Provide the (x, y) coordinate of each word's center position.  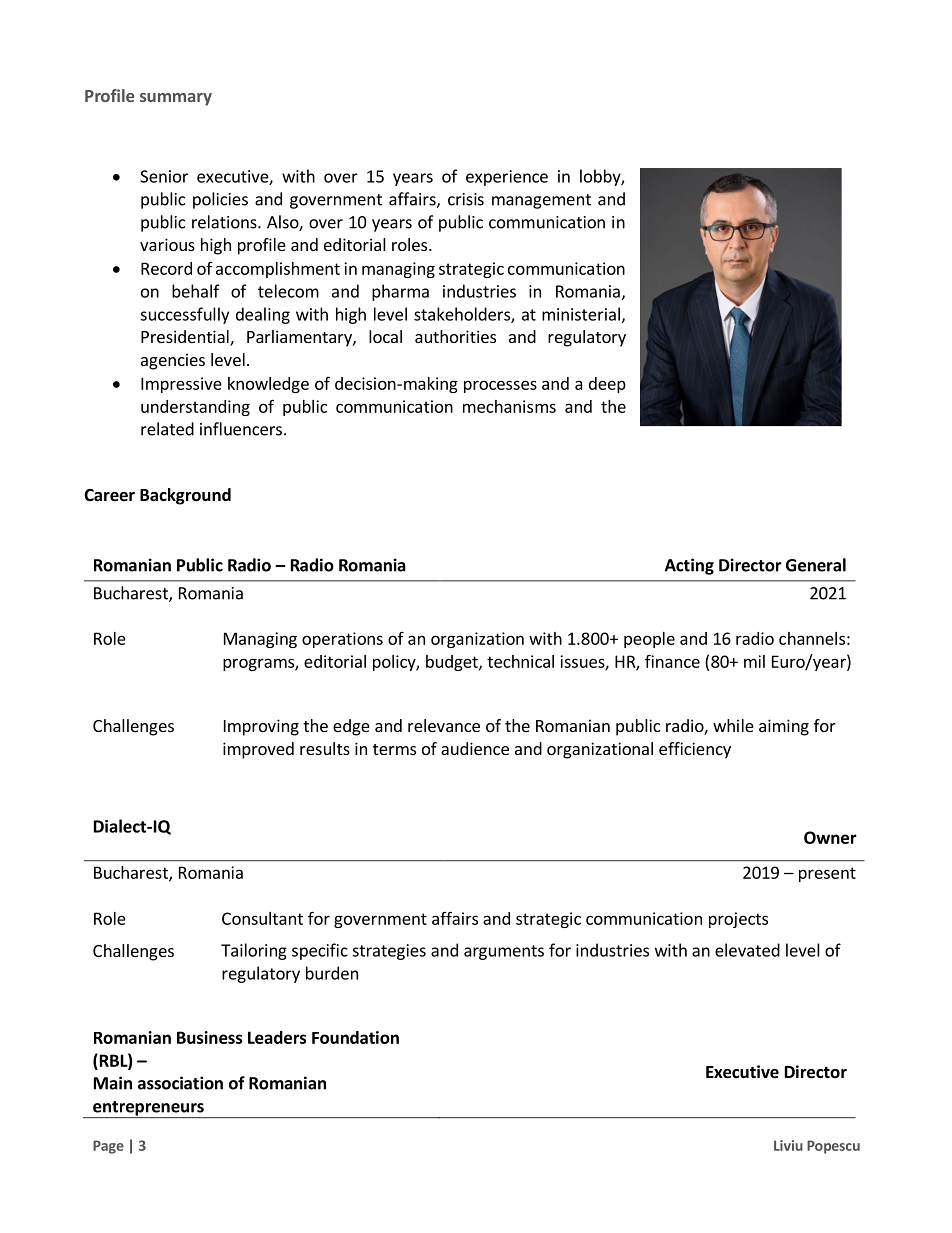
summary (176, 99)
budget (453, 663)
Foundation (355, 1037)
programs (259, 664)
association (180, 1083)
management (541, 201)
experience (507, 178)
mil (754, 661)
